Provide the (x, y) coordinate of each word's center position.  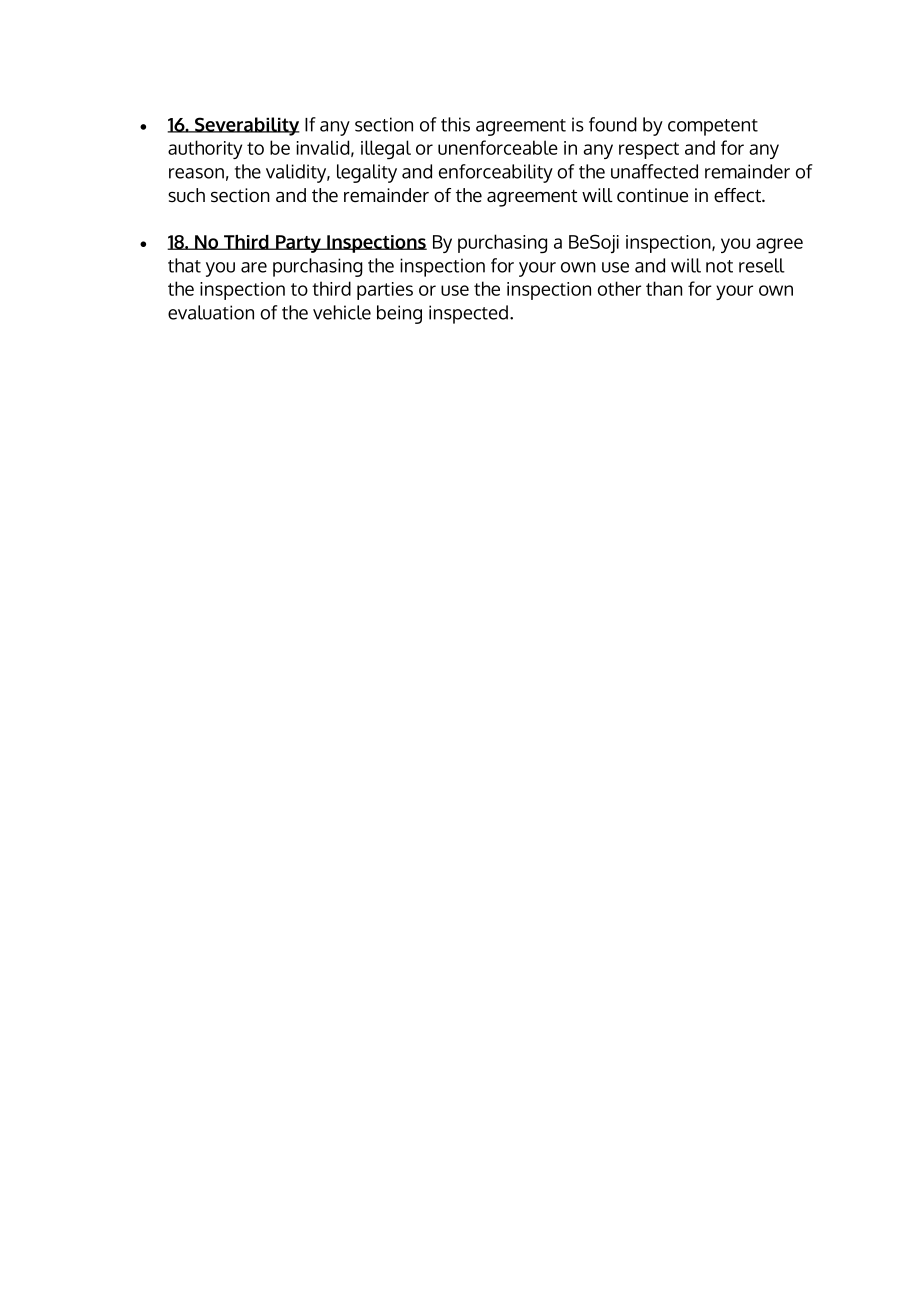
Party (298, 244)
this (455, 124)
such (186, 195)
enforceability (496, 173)
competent (713, 127)
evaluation (211, 312)
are (254, 267)
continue (652, 195)
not (719, 266)
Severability (246, 126)
